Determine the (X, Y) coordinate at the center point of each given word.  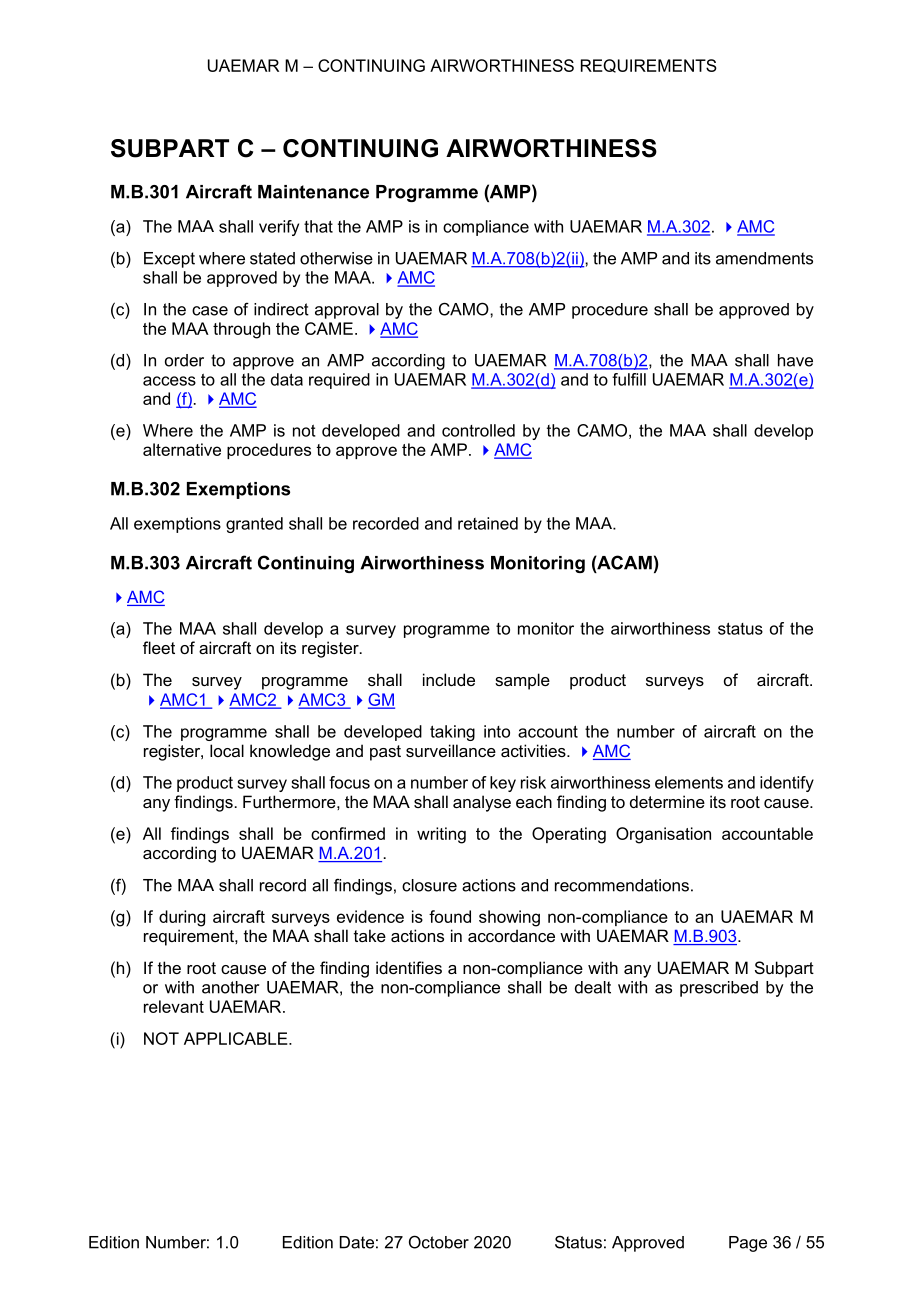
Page (748, 1244)
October (439, 1242)
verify (279, 228)
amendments (764, 258)
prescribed (719, 989)
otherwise (336, 258)
